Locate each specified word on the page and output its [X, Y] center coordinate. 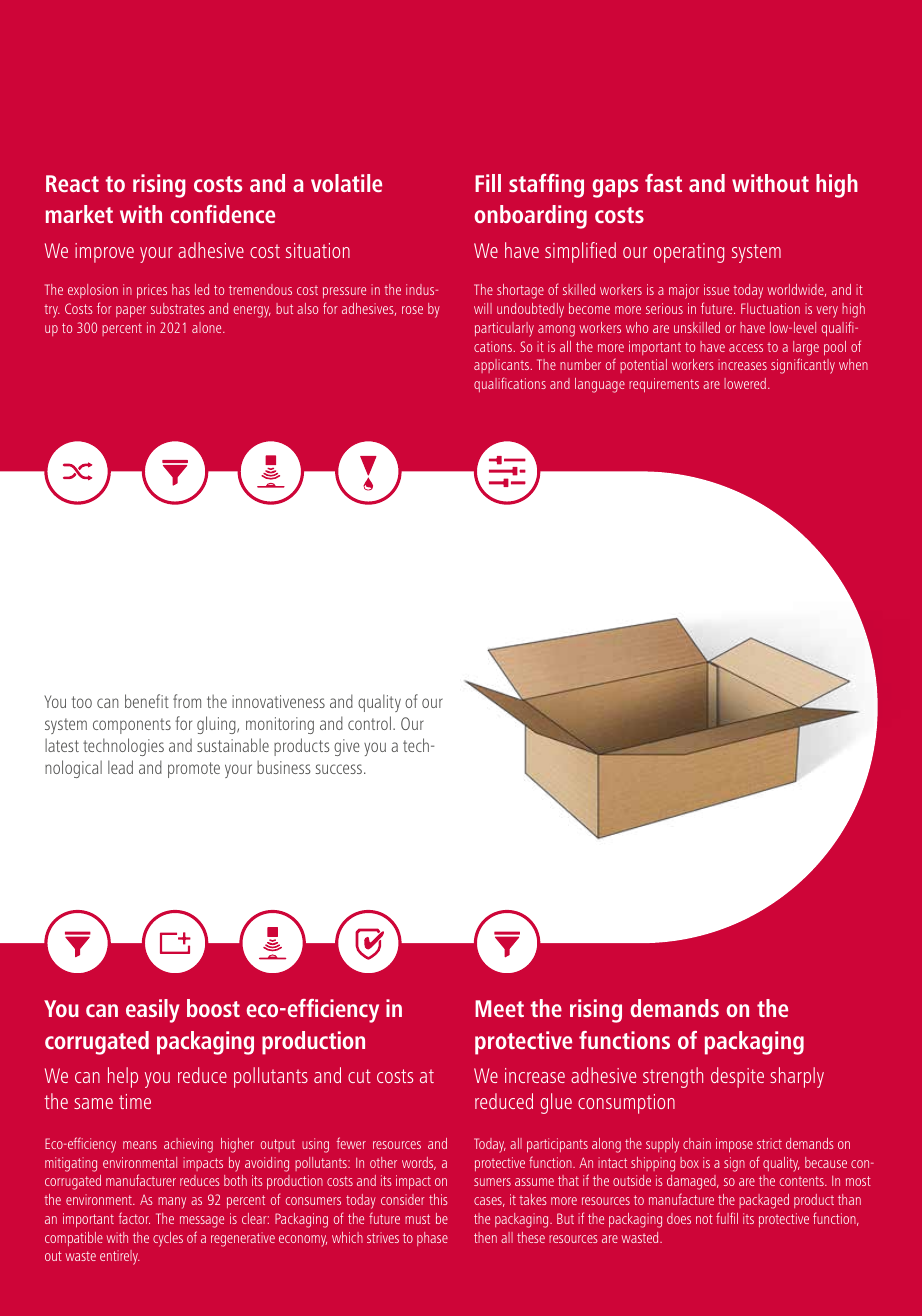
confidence [222, 214]
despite [737, 1077]
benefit [147, 701]
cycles [168, 1239]
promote [194, 770]
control [369, 723]
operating [689, 253]
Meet [499, 1008]
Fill [488, 183]
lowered [745, 383]
